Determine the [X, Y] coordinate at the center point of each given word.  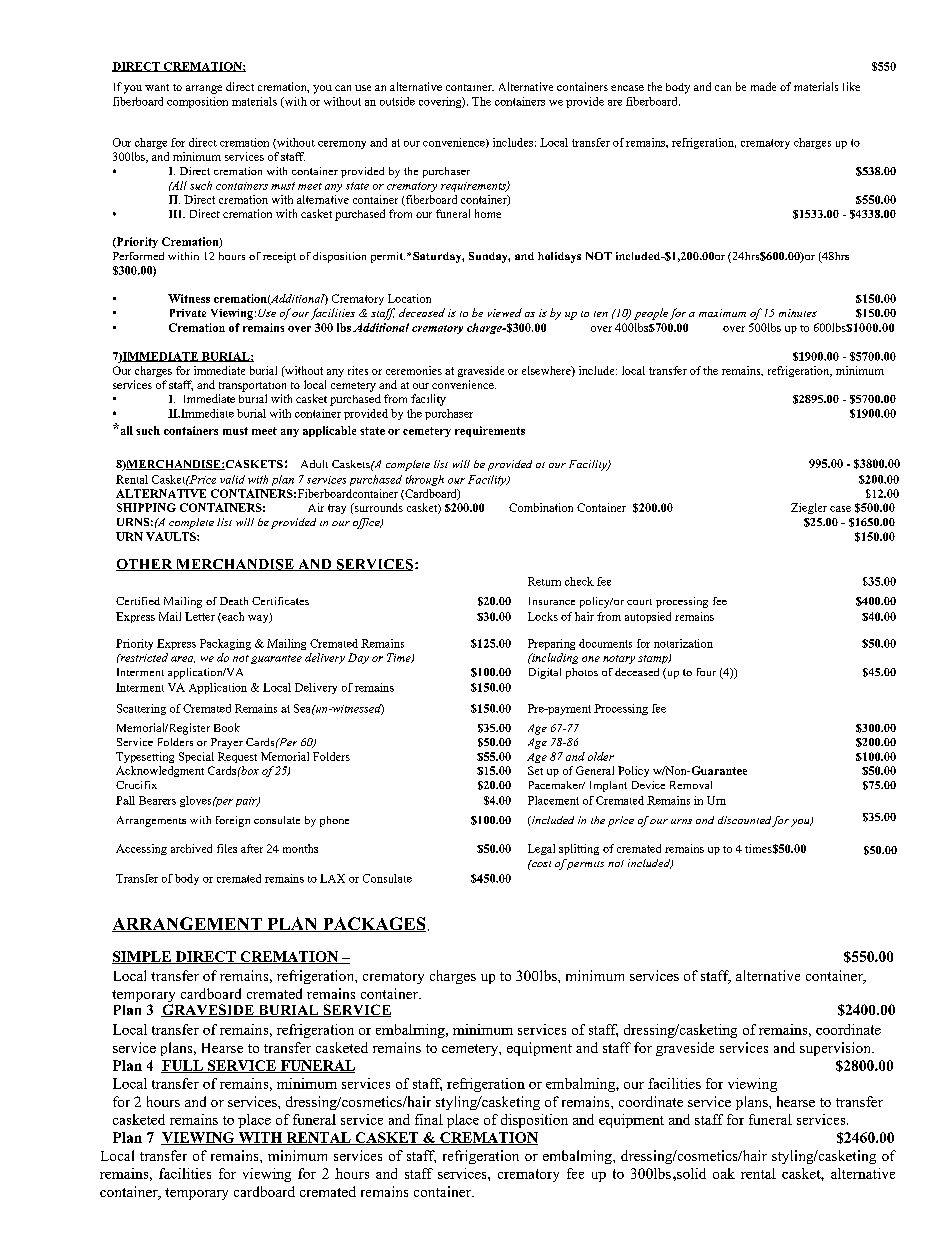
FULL [183, 1066]
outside [397, 101]
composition [197, 102]
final [429, 1119]
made [763, 86]
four [706, 672]
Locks [543, 616]
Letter [200, 616]
